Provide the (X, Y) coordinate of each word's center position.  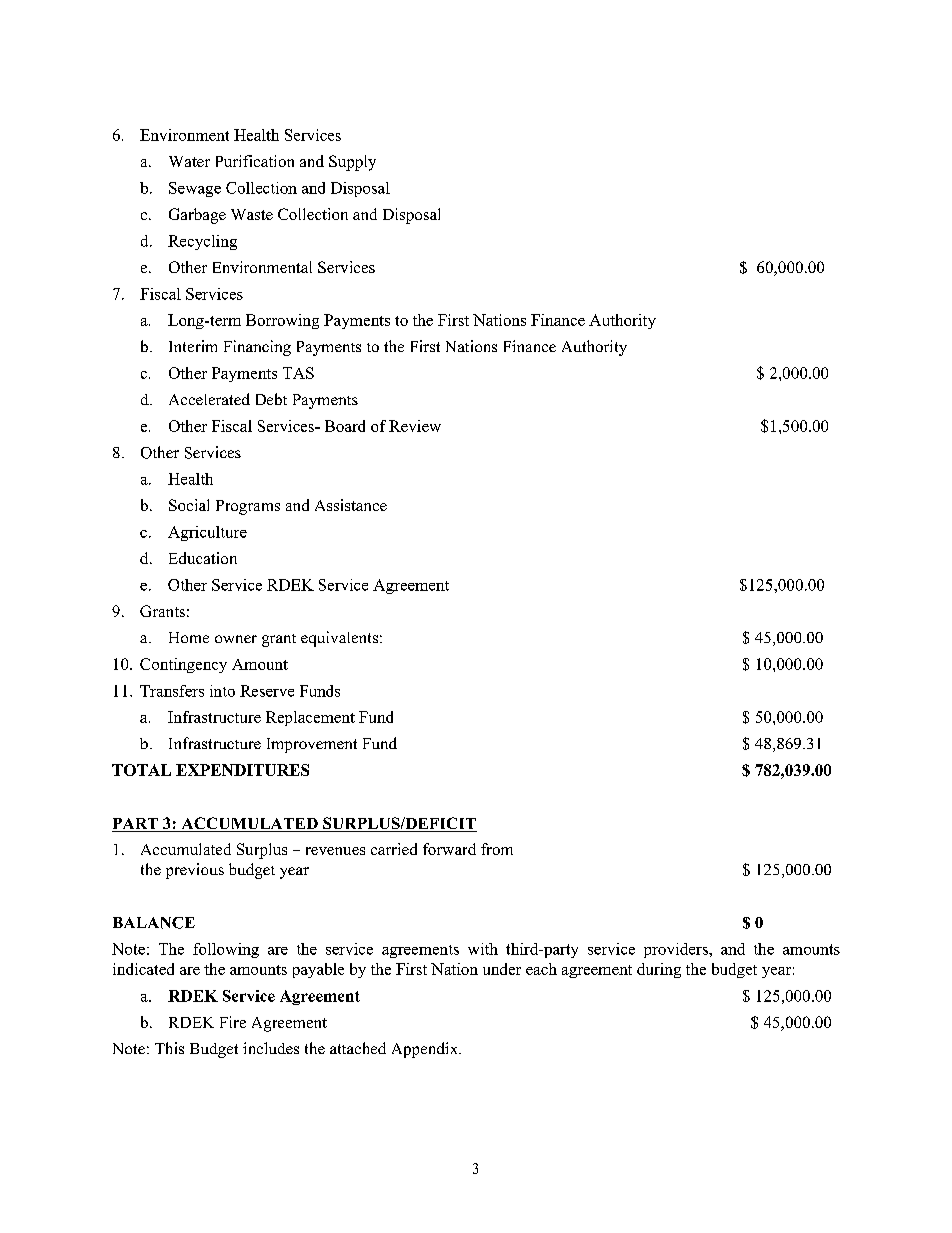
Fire (233, 1022)
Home (189, 637)
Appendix (426, 1050)
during (659, 970)
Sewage (195, 189)
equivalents (339, 639)
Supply (352, 163)
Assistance (351, 505)
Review (415, 426)
